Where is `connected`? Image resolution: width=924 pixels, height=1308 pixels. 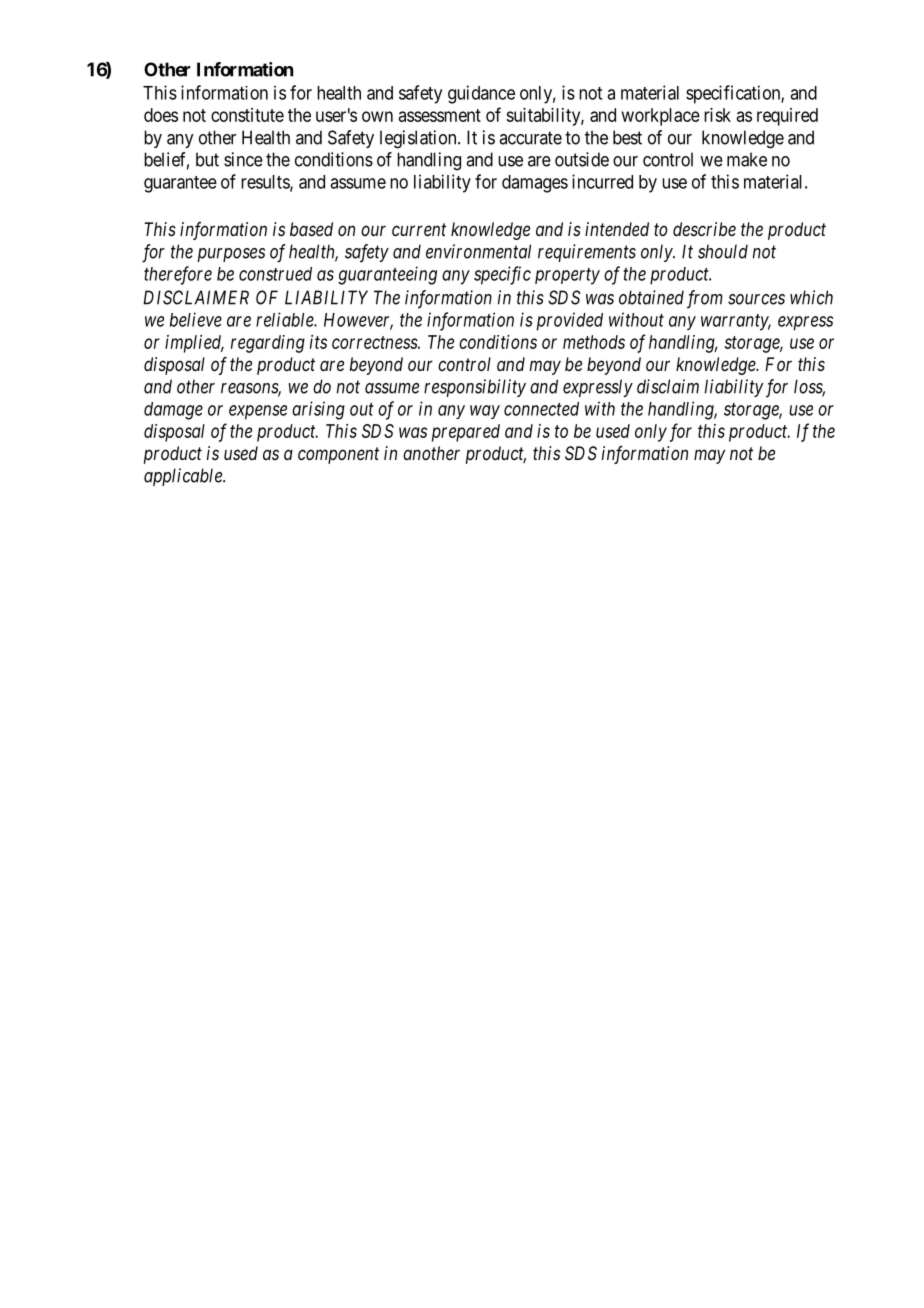
connected is located at coordinates (541, 409).
